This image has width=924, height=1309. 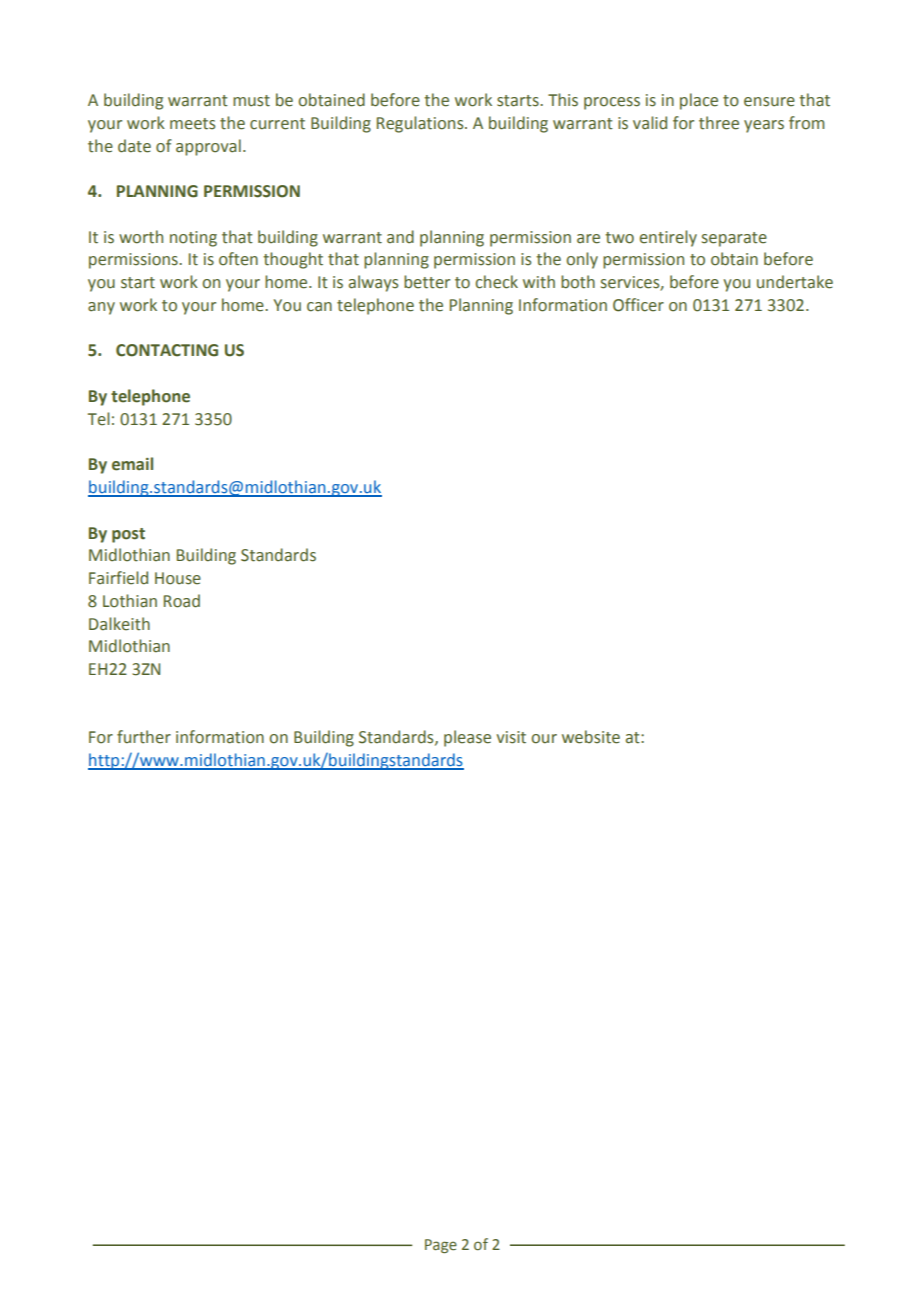 I want to click on Regulations, so click(x=421, y=124).
